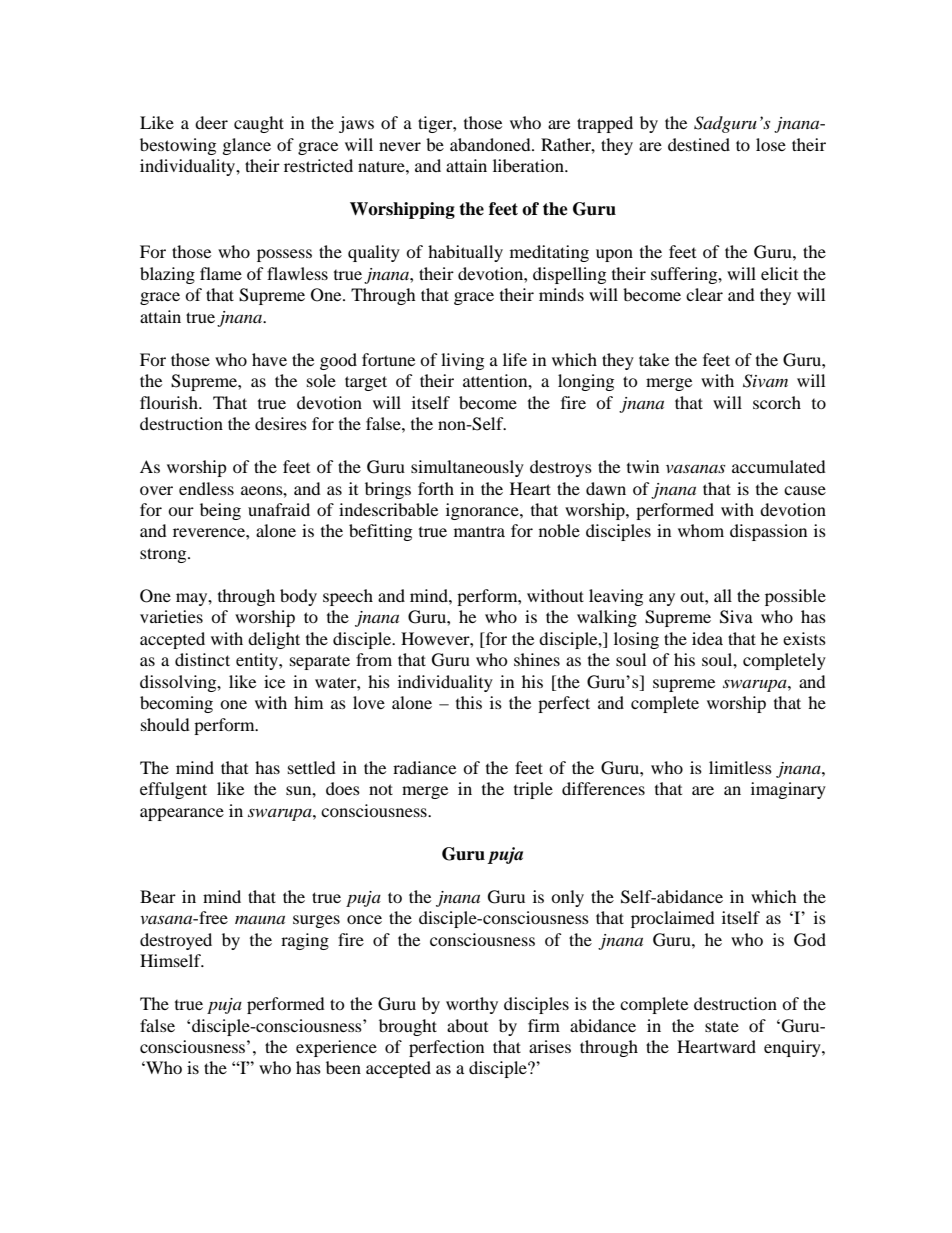  What do you see at coordinates (259, 124) in the screenshot?
I see `caught` at bounding box center [259, 124].
